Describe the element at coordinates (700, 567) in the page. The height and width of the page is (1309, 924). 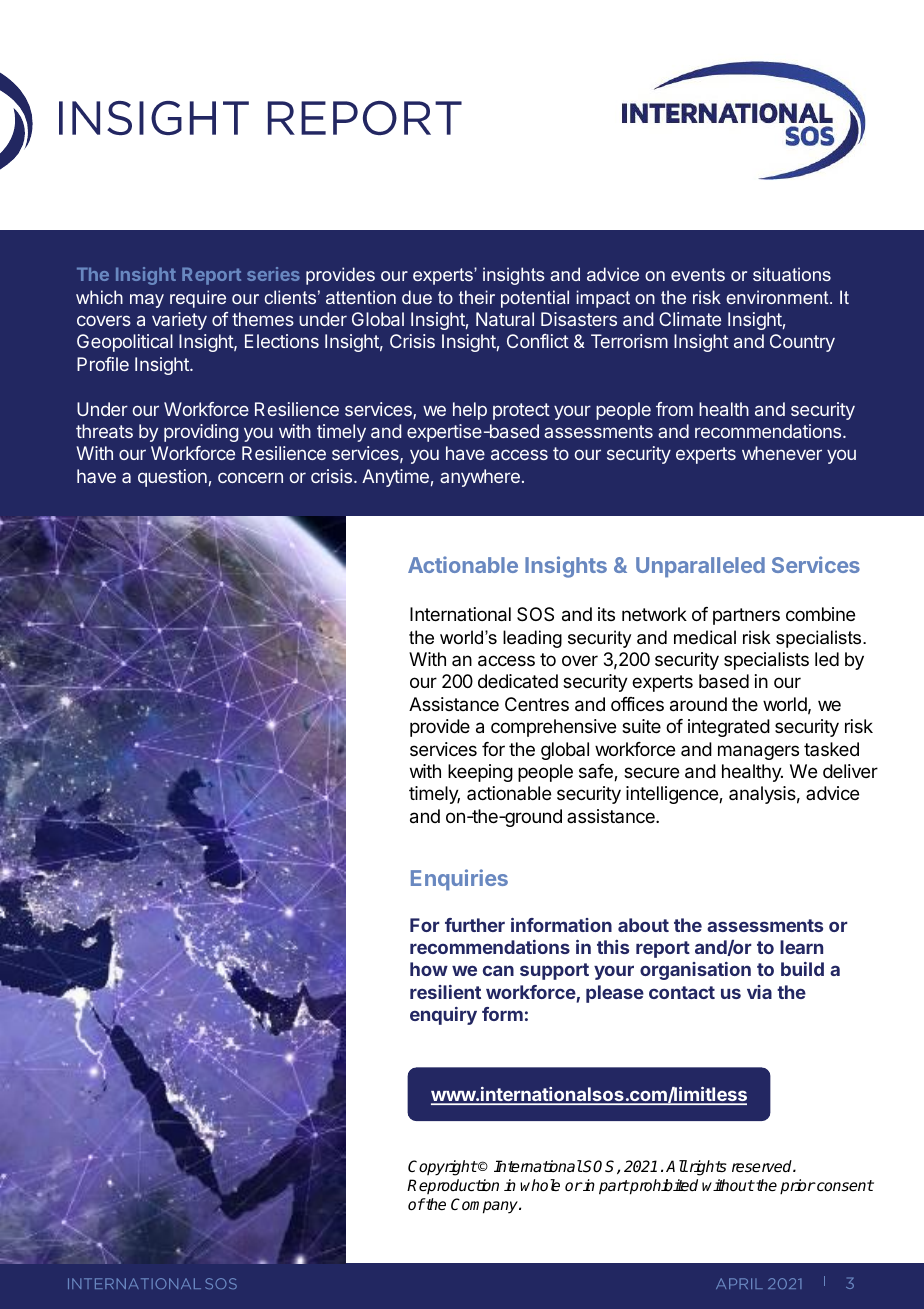
I see `Unparalleled` at that location.
